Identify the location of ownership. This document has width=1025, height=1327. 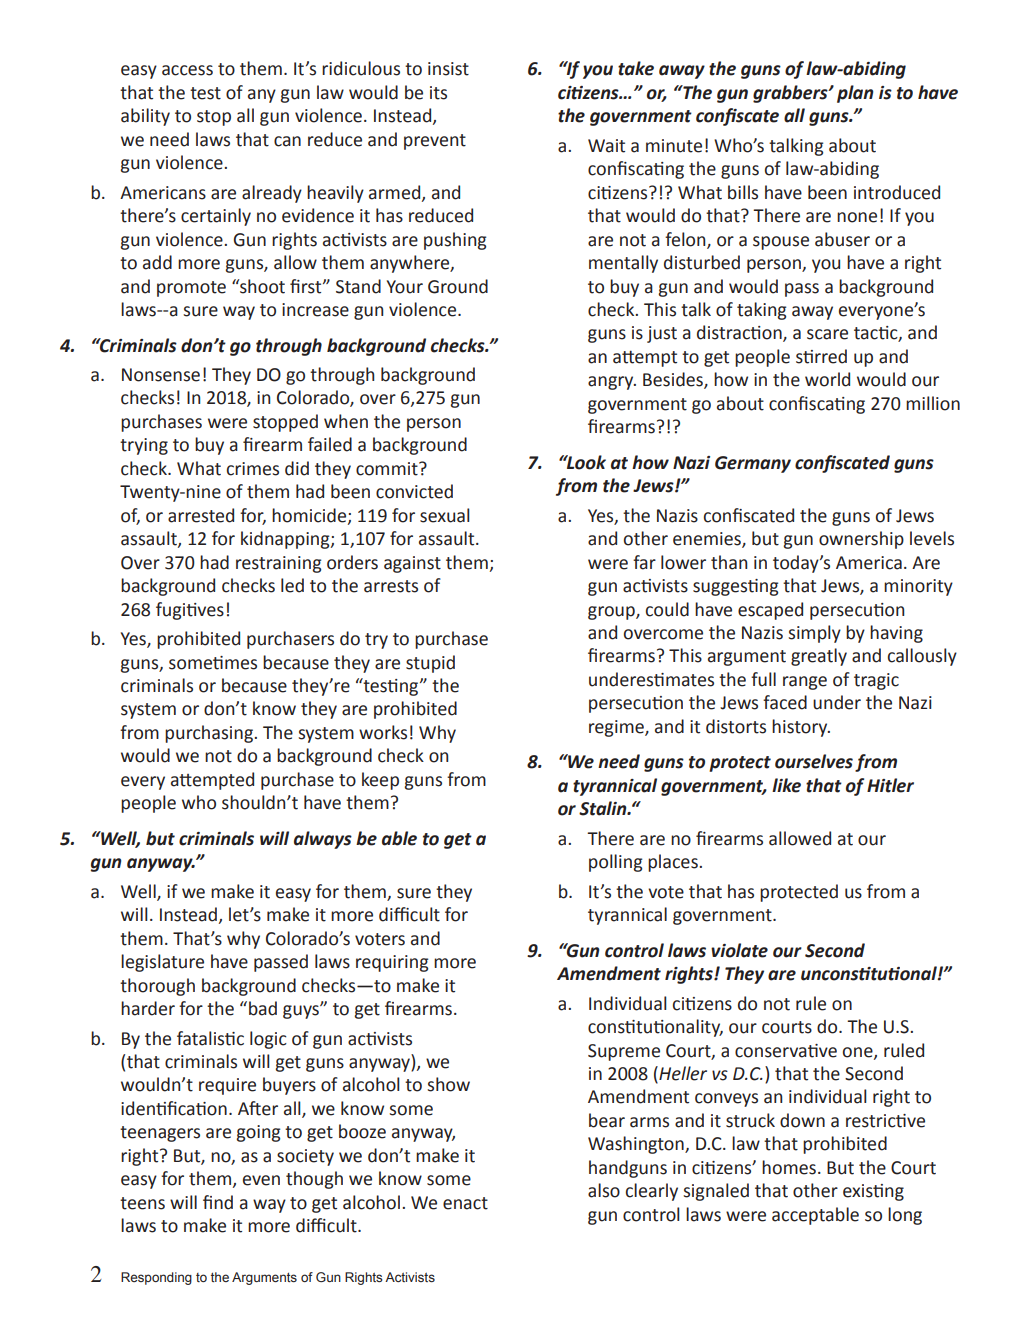
(861, 540).
